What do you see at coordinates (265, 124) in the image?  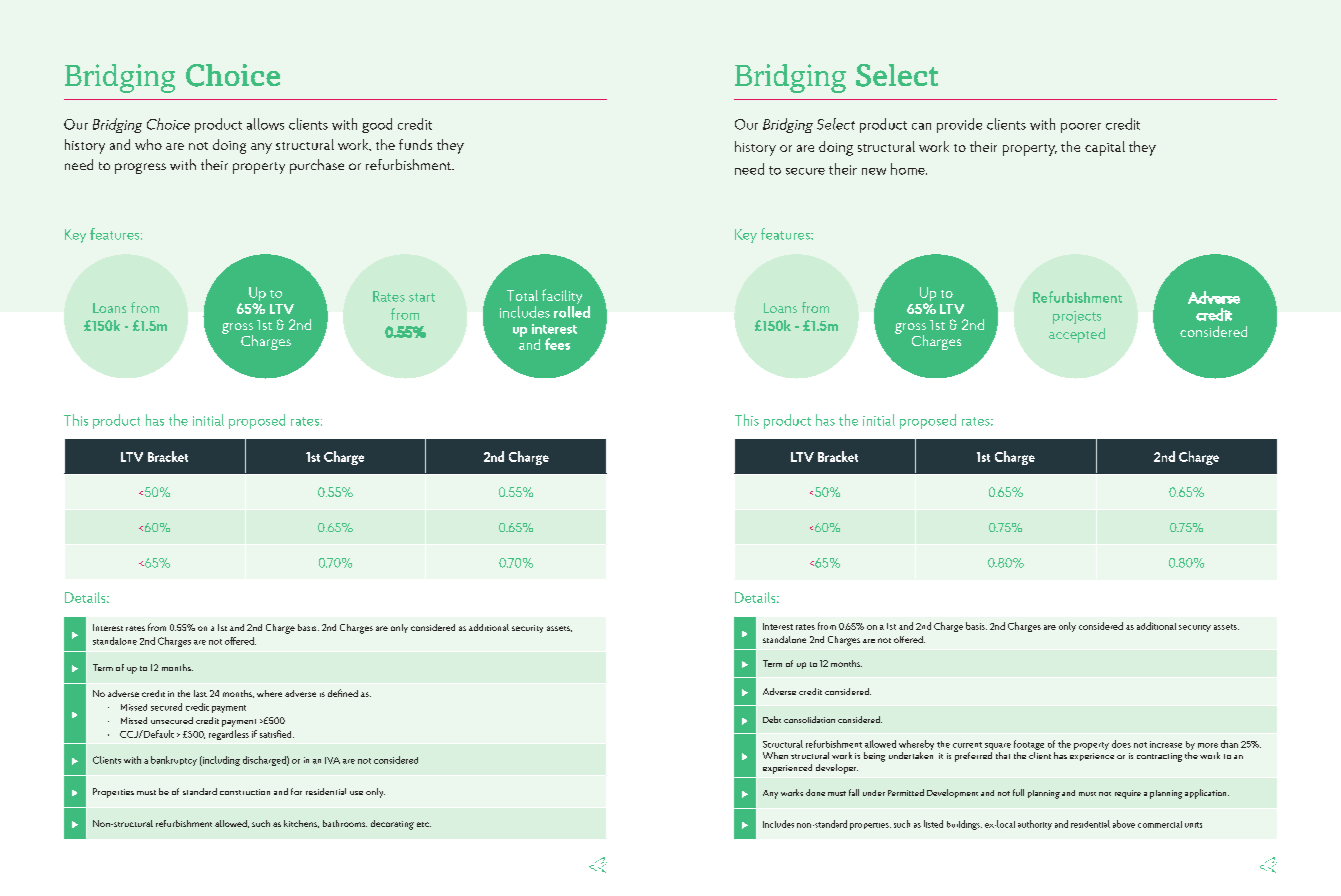 I see `allows` at bounding box center [265, 124].
